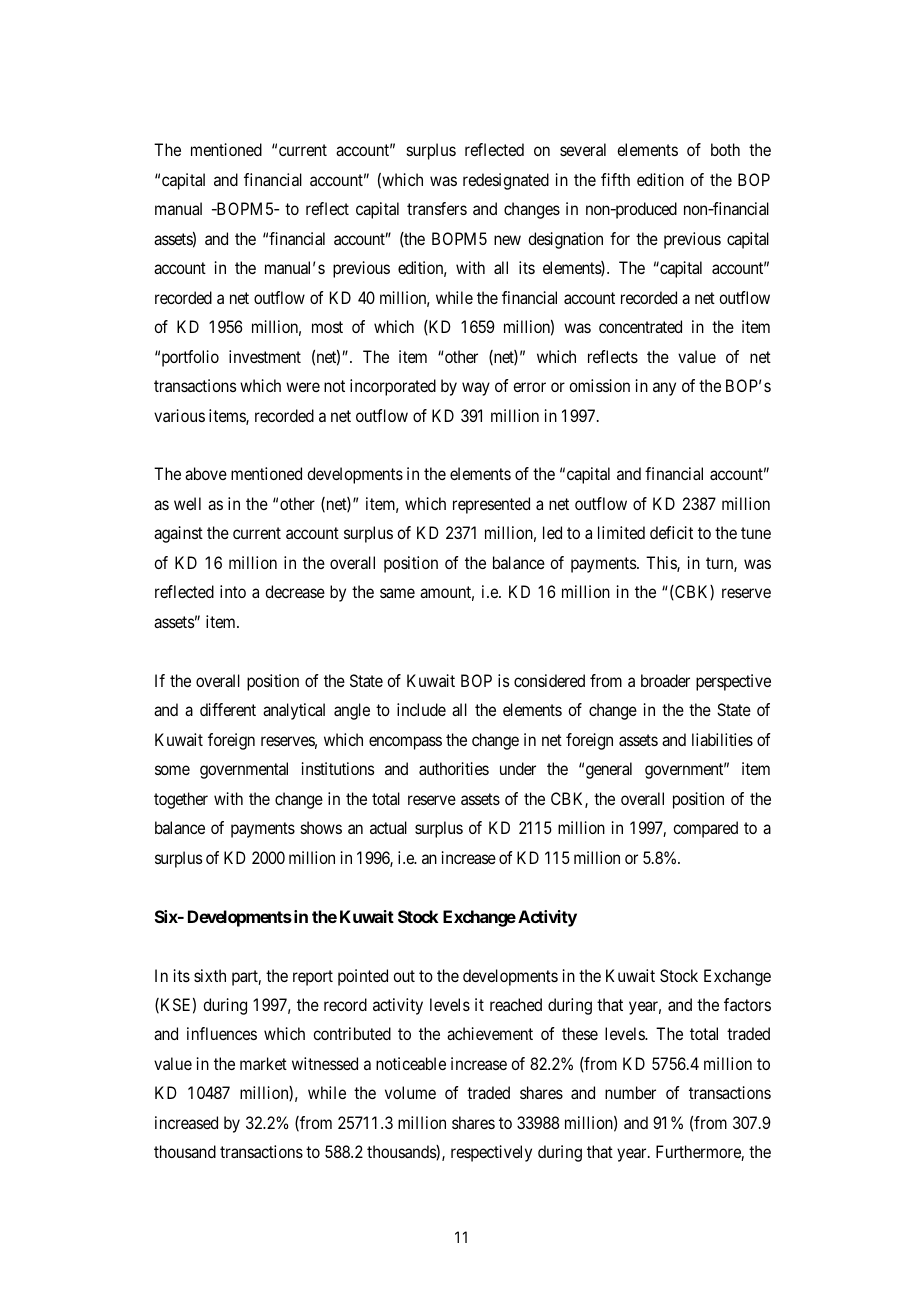 This page has width=924, height=1308. Describe the element at coordinates (228, 709) in the page. I see `different` at that location.
